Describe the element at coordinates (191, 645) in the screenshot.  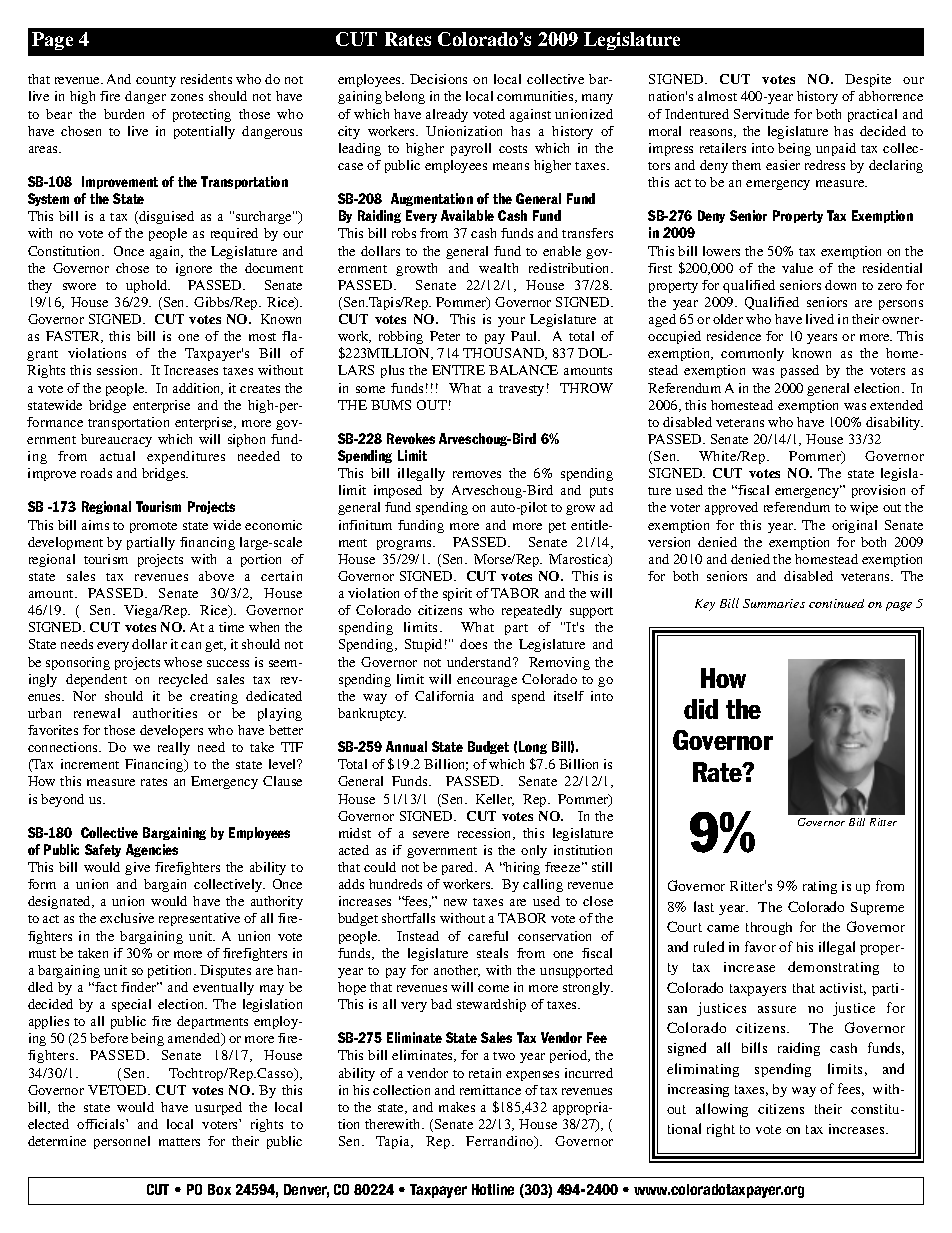
I see `can` at that location.
